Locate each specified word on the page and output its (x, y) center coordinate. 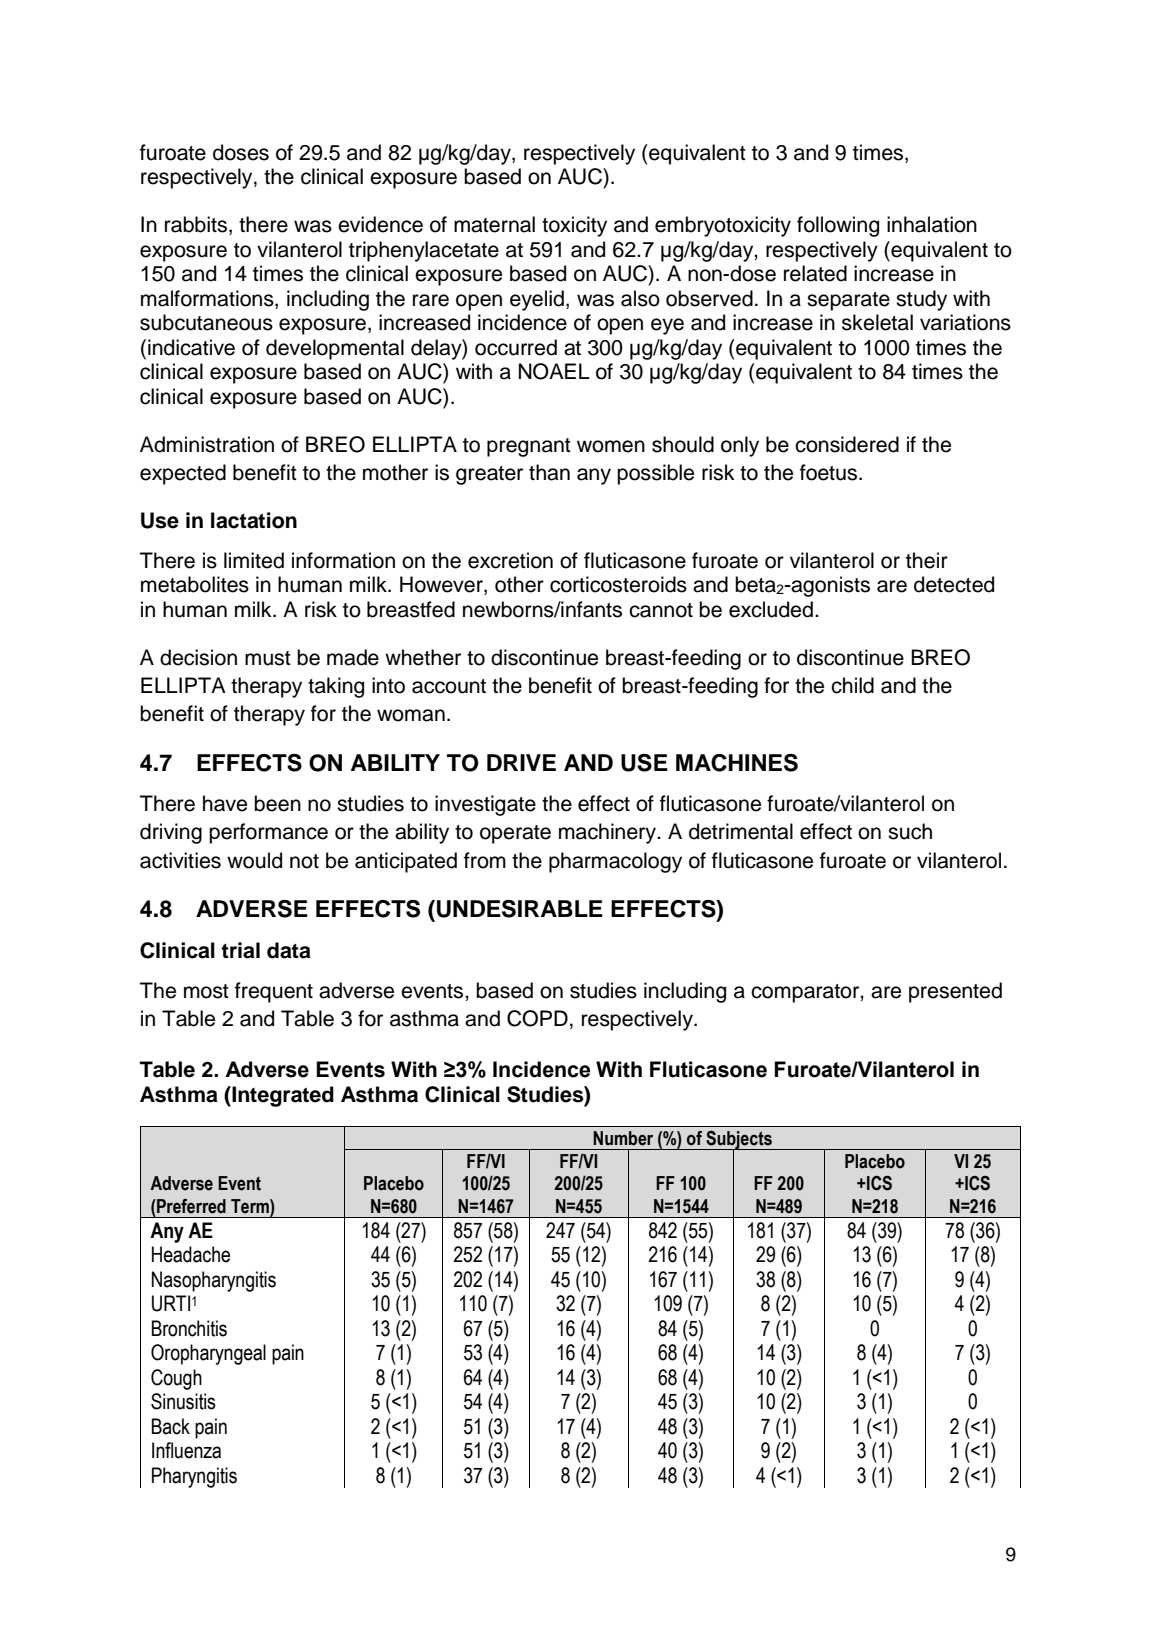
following (838, 226)
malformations (208, 299)
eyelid (537, 300)
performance (268, 833)
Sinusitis (183, 1401)
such (910, 831)
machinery (608, 833)
